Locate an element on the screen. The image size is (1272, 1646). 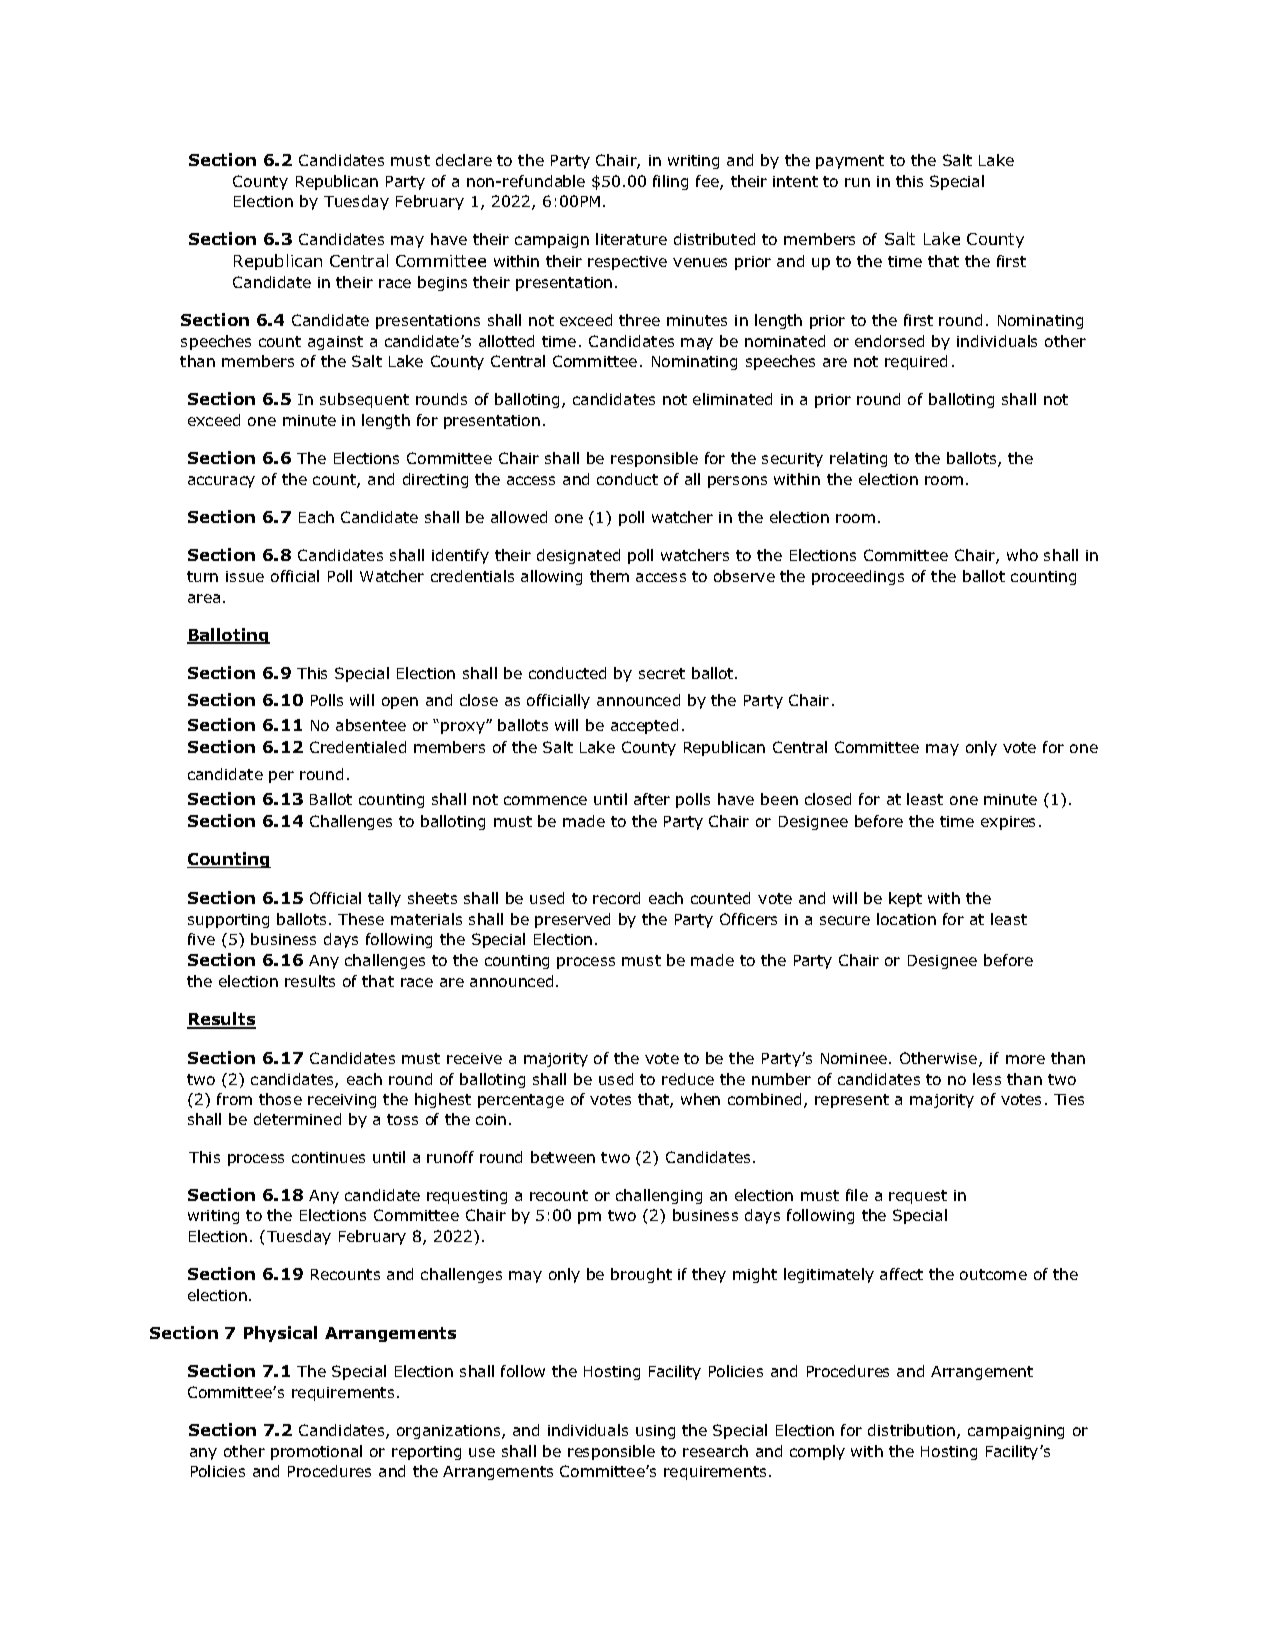
payment is located at coordinates (850, 162).
